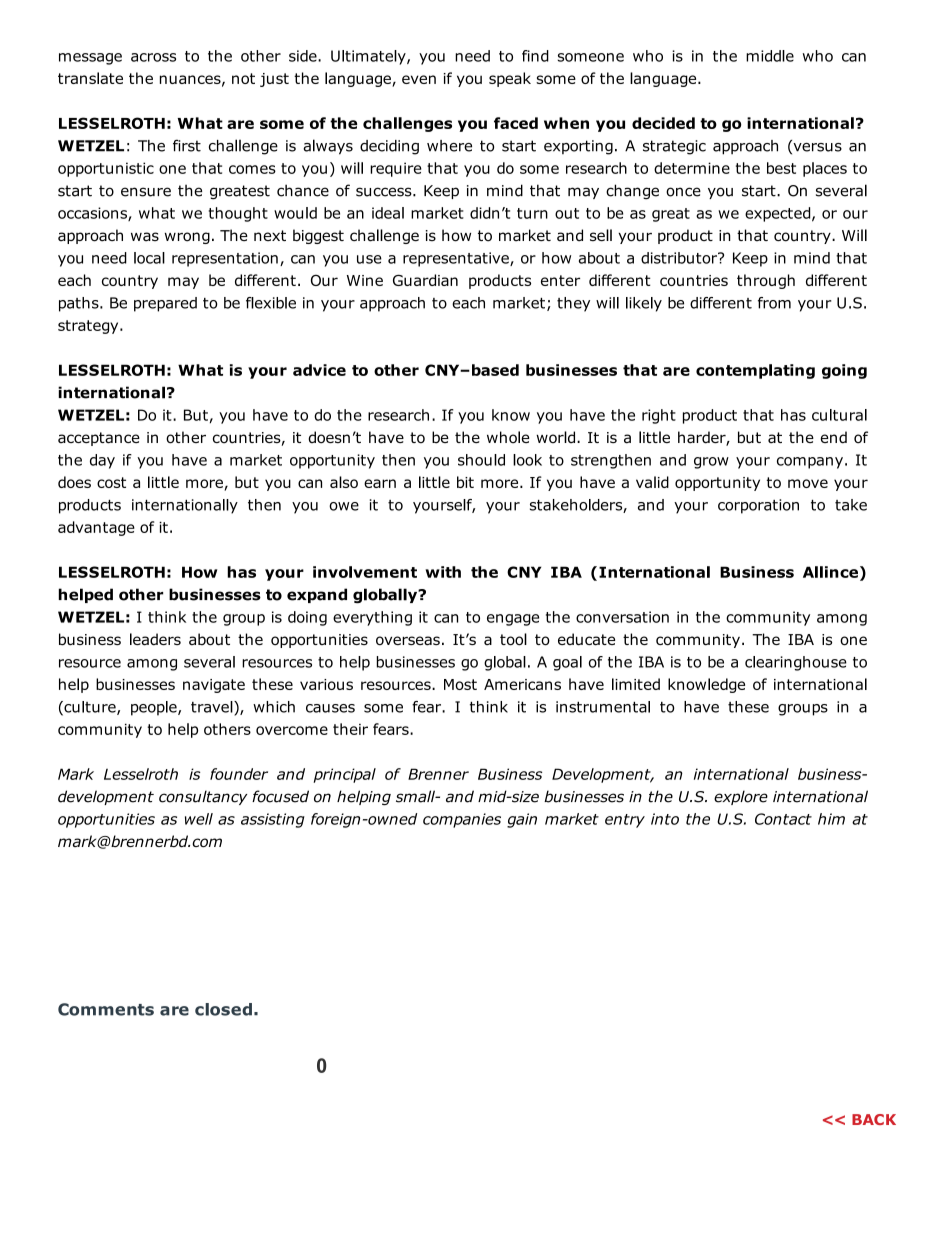  Describe the element at coordinates (774, 303) in the document. I see `from` at that location.
